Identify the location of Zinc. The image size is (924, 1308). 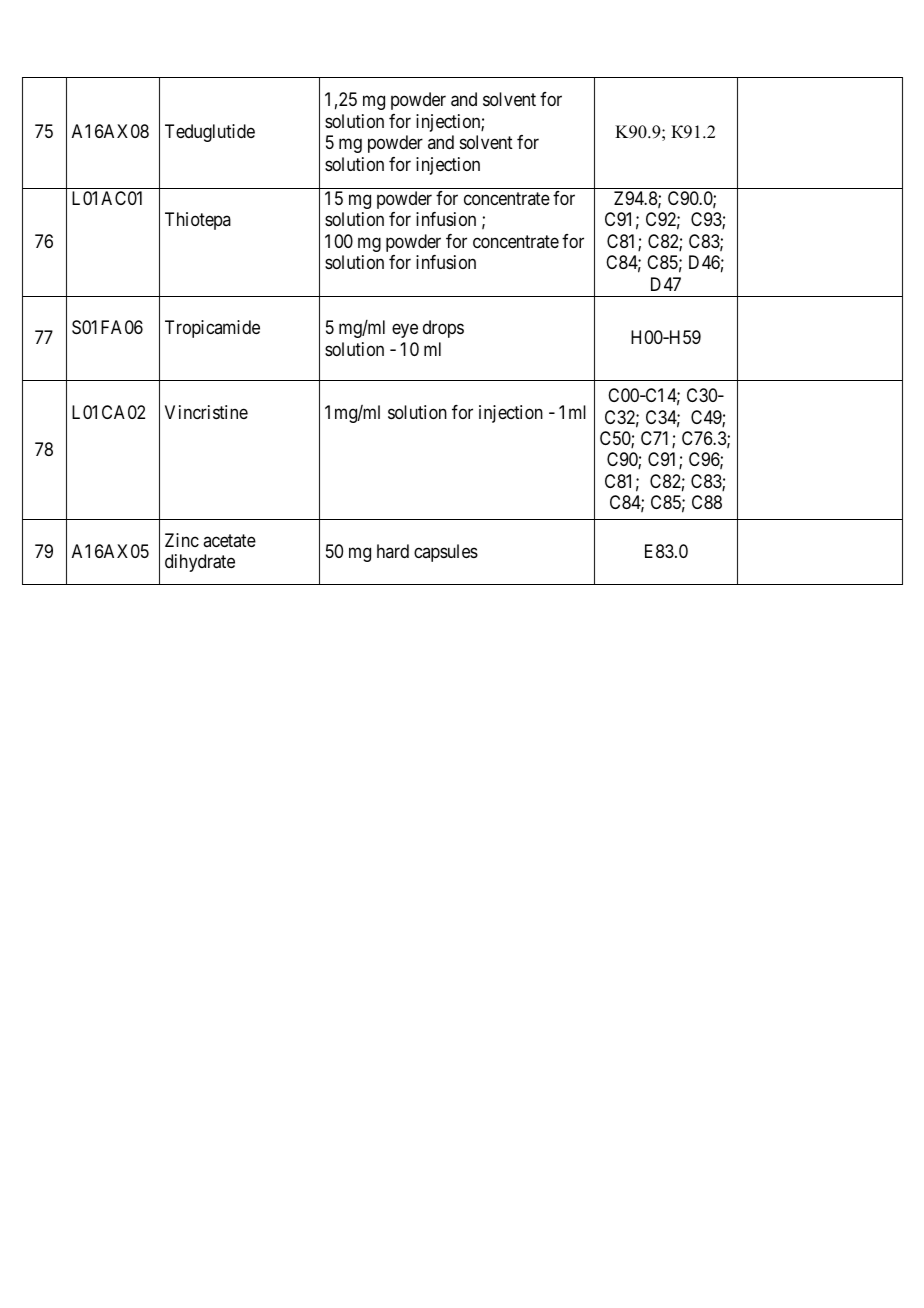
(182, 540).
